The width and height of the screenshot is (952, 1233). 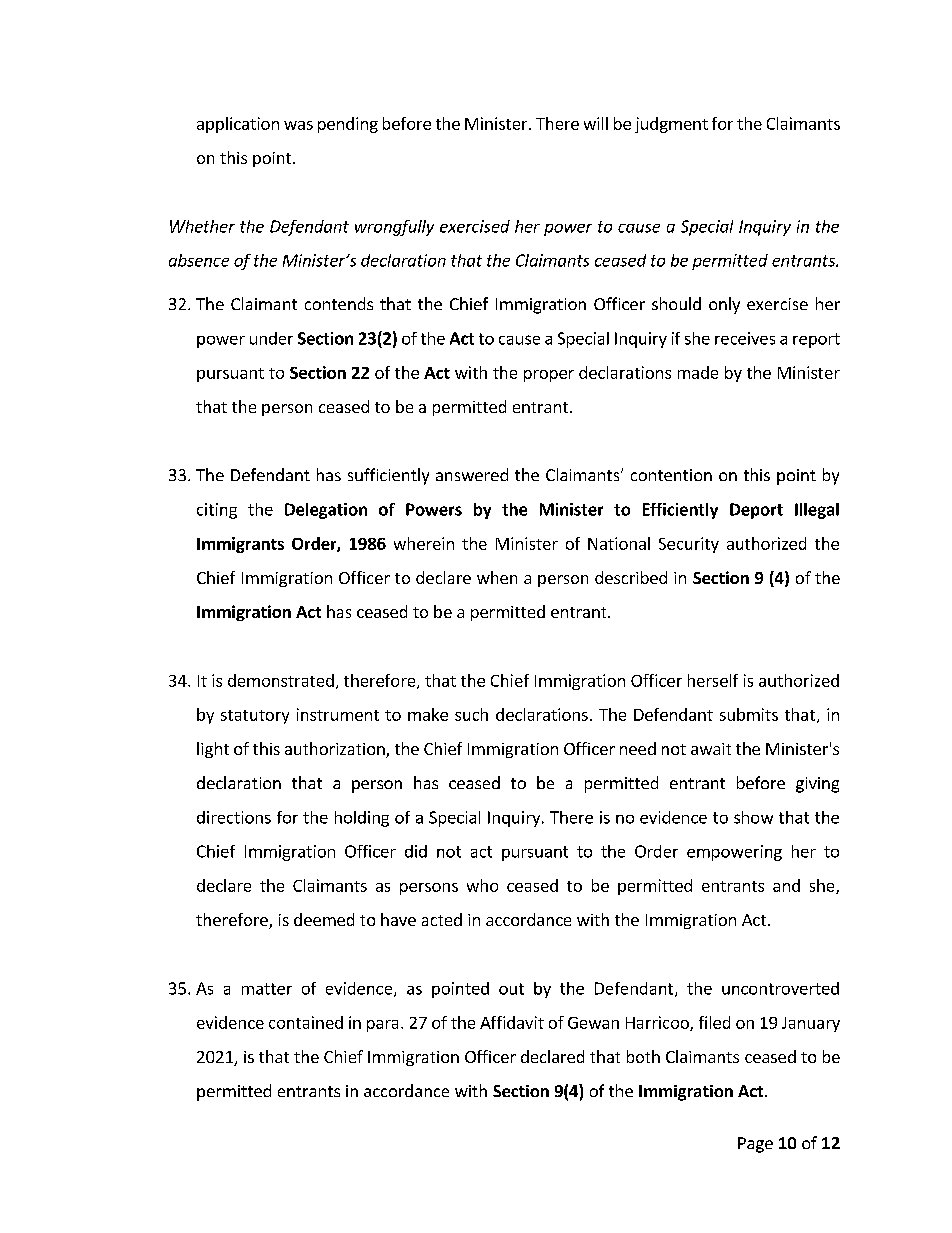 I want to click on was, so click(x=298, y=125).
